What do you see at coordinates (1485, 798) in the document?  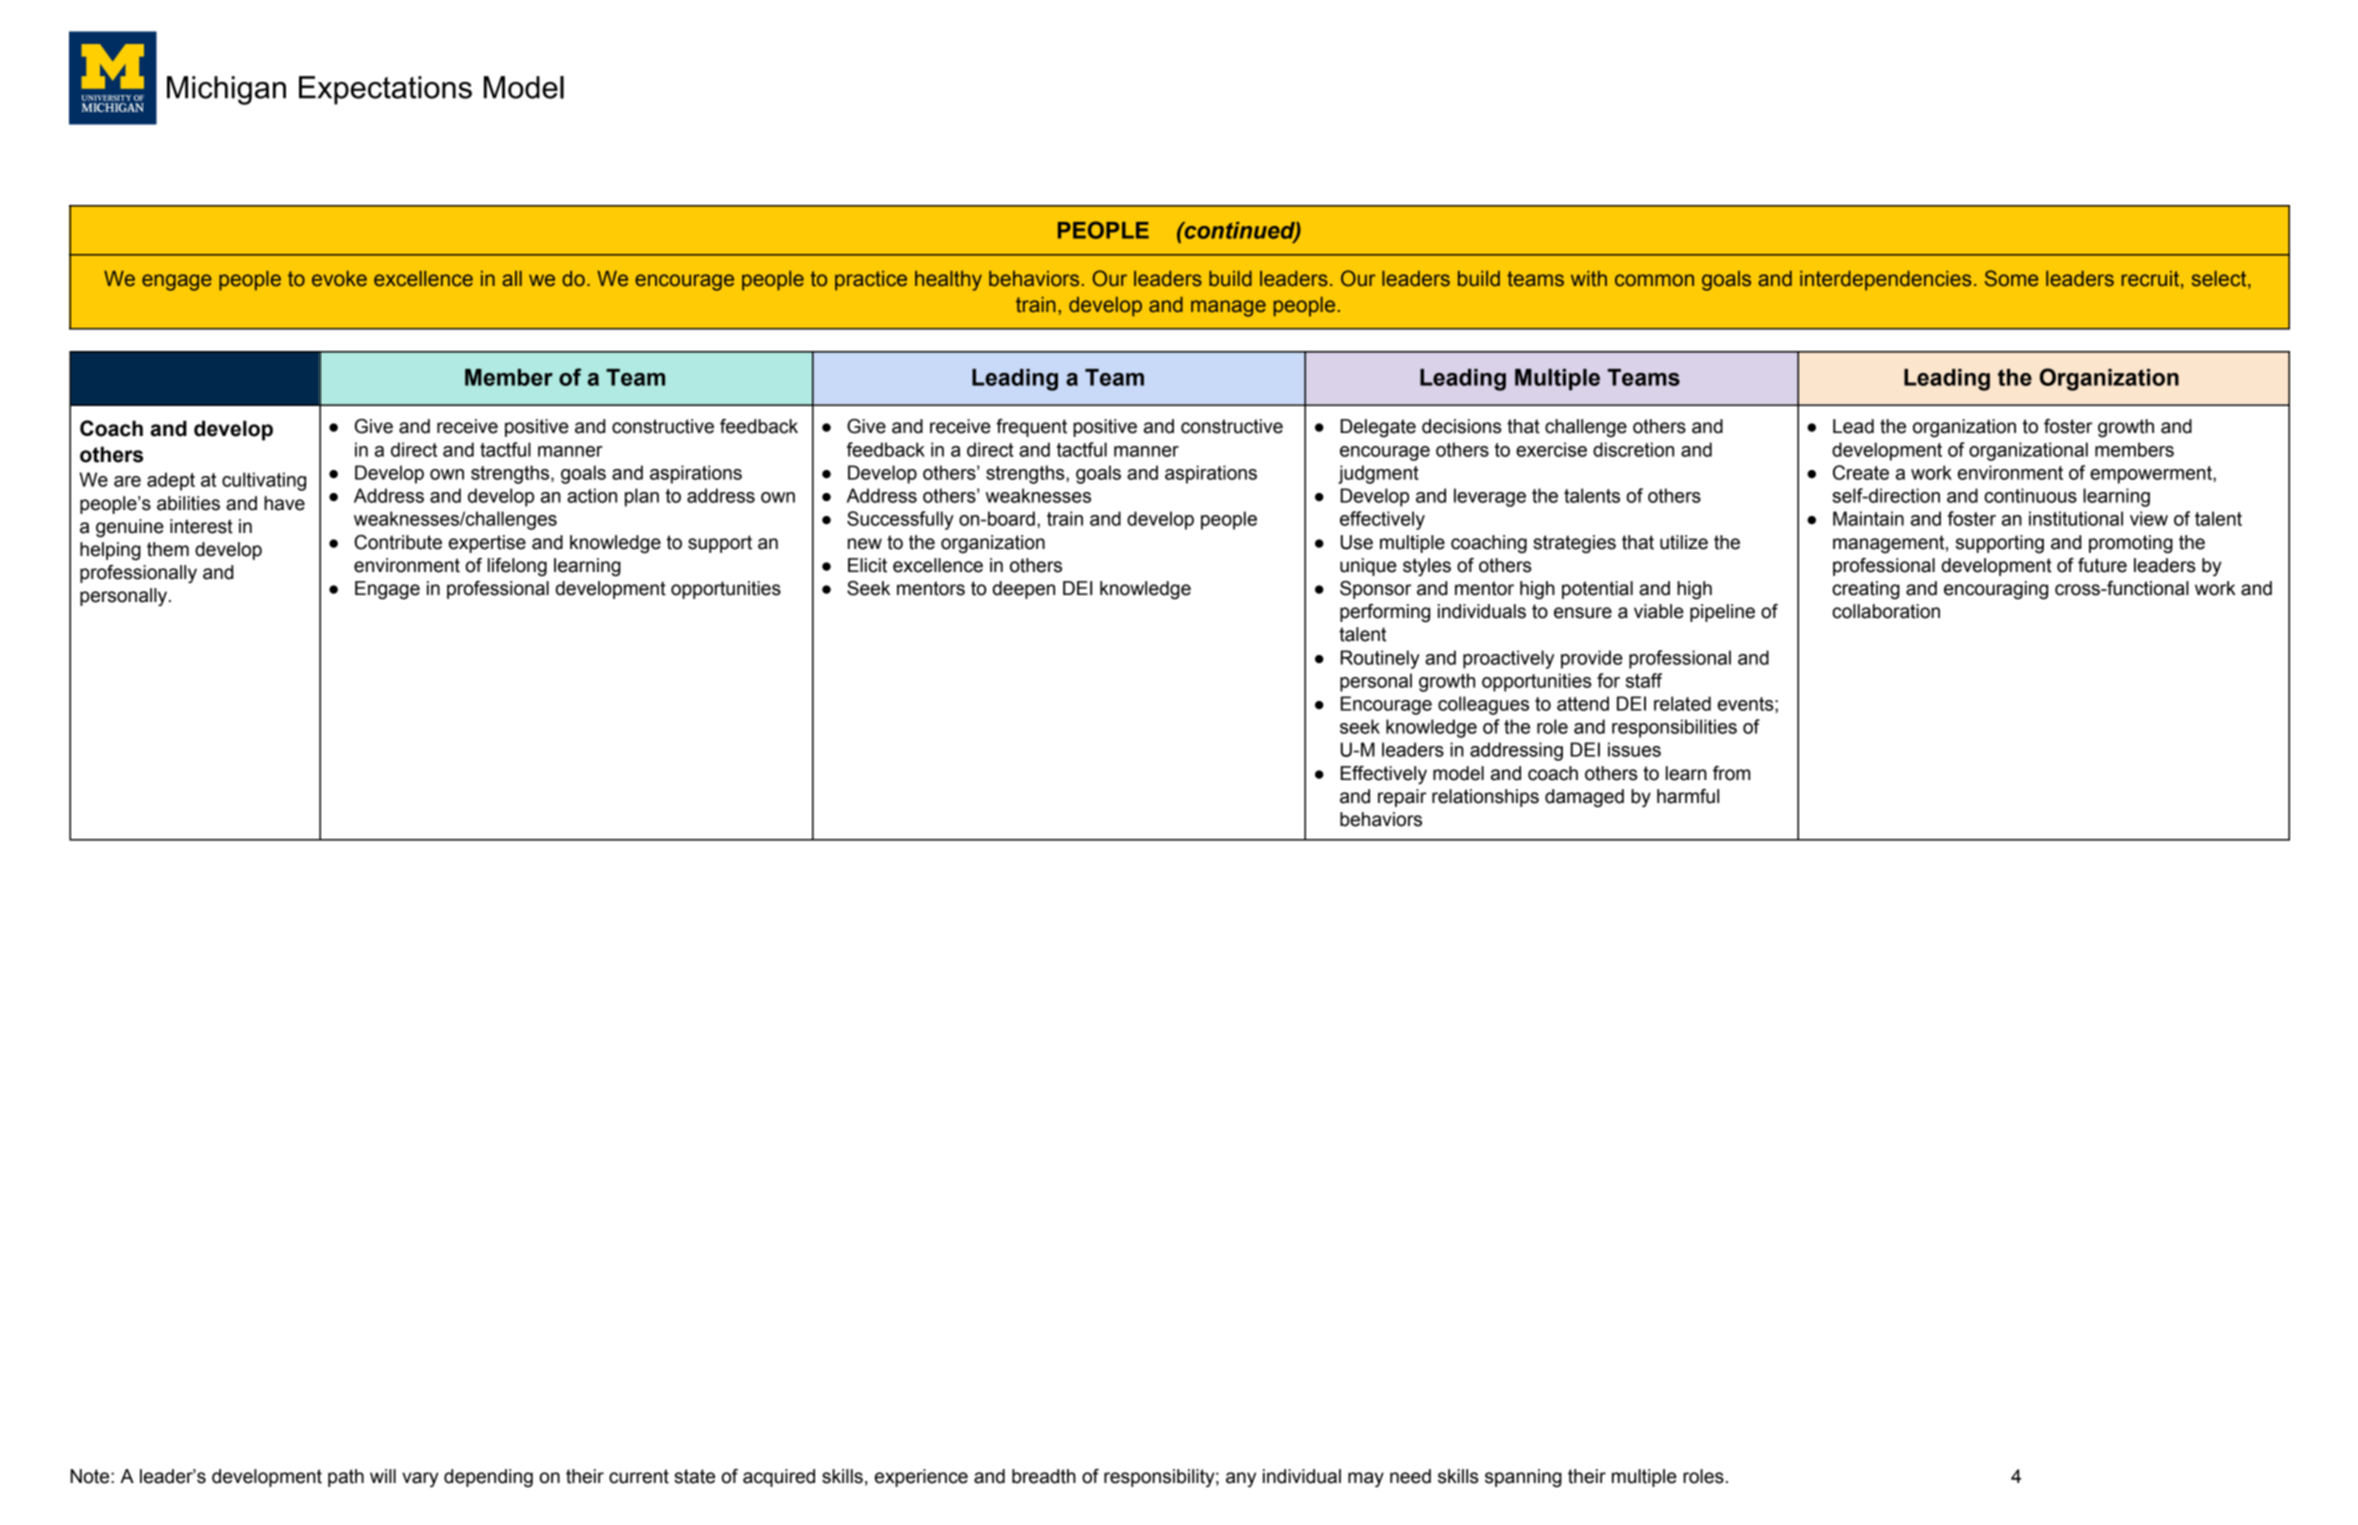 I see `relationships` at bounding box center [1485, 798].
